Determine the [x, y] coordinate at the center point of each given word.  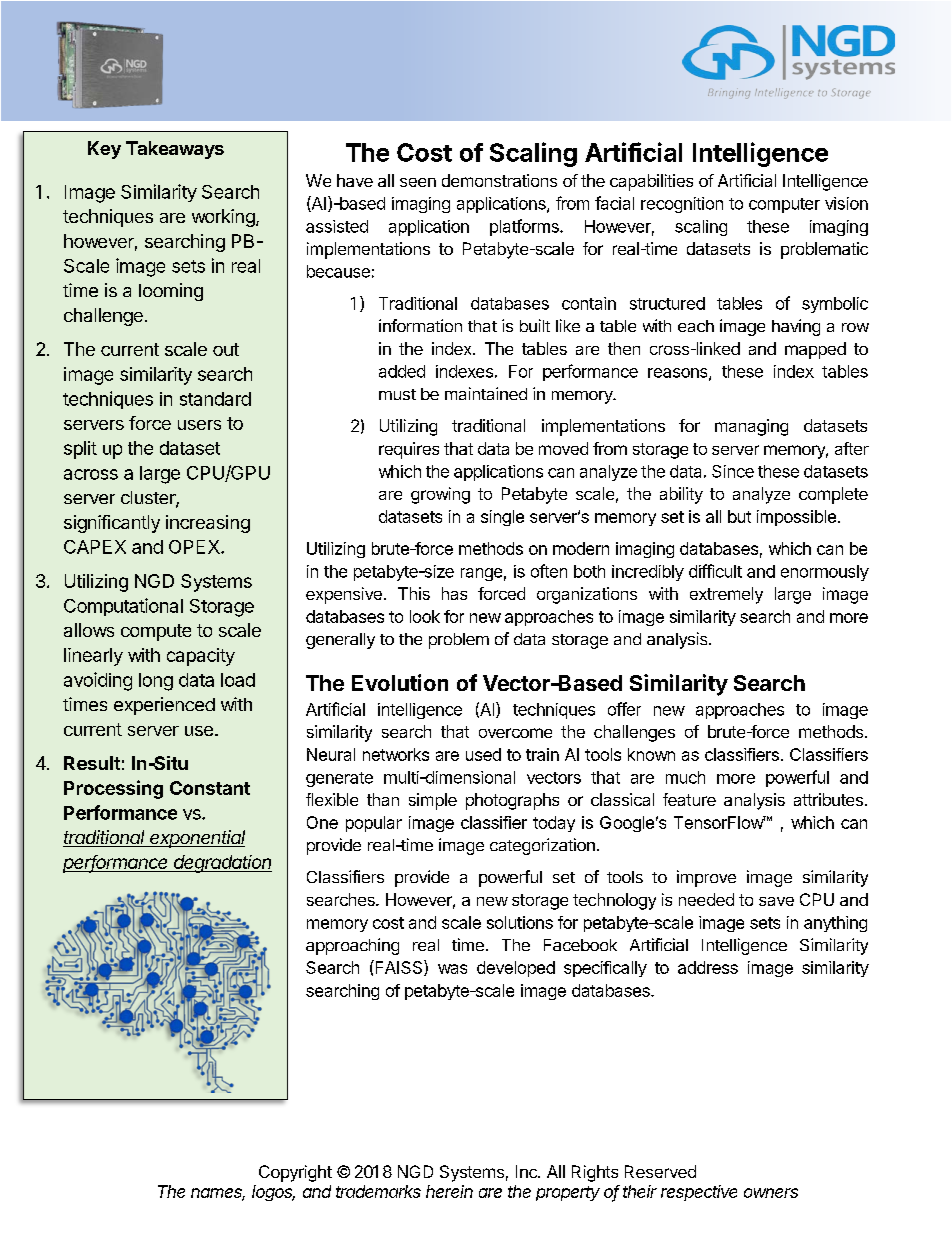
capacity [201, 657]
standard [215, 399]
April [802, 81]
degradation [222, 864]
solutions [520, 922]
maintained [486, 393]
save [776, 901]
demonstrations [499, 180]
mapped [815, 350]
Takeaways [175, 150]
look [425, 616]
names [218, 1194]
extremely [726, 595]
